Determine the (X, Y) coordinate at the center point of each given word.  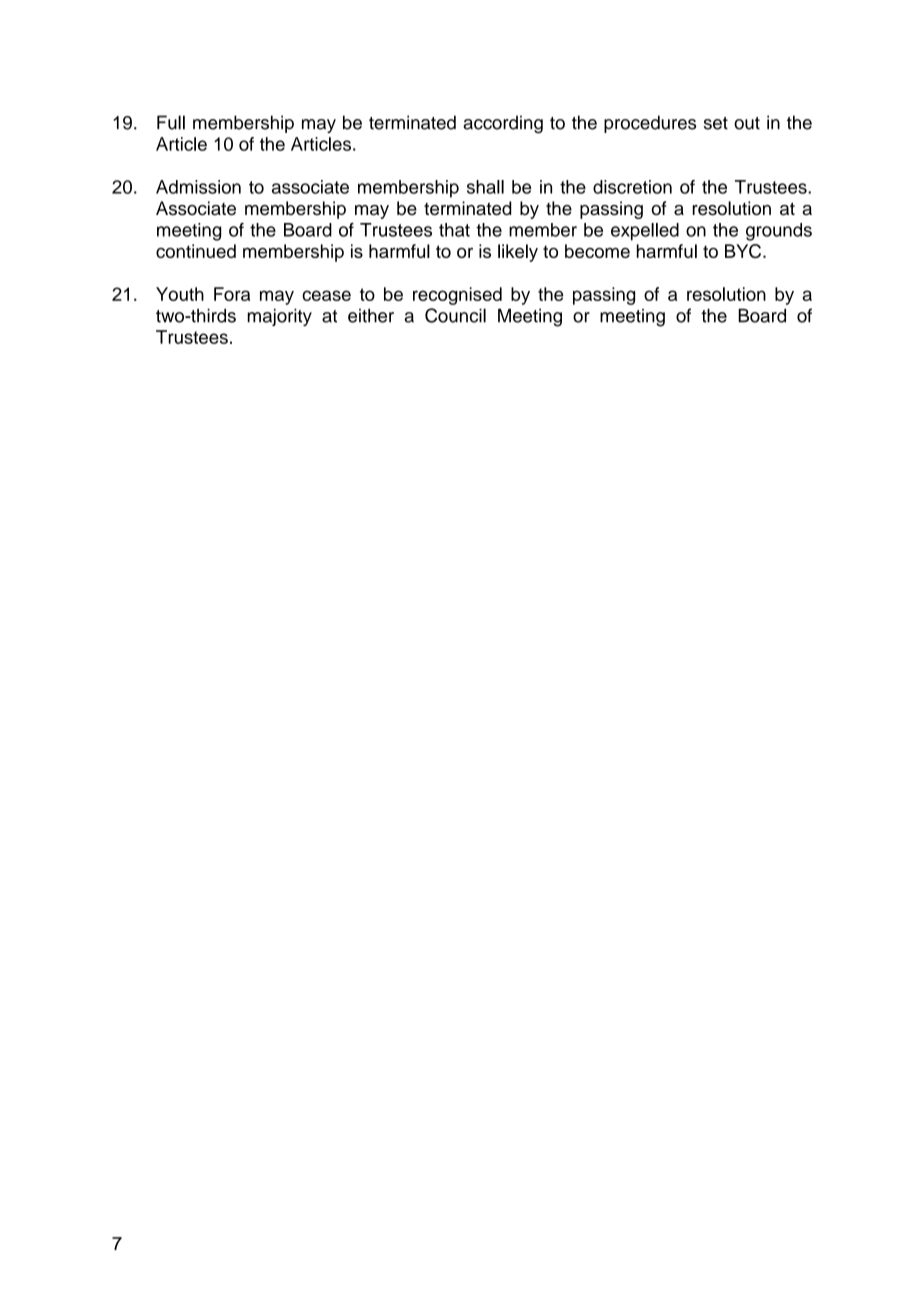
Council (455, 315)
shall (485, 187)
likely (518, 253)
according (503, 124)
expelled (645, 232)
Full (171, 122)
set (716, 123)
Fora (232, 294)
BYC (744, 251)
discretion (632, 187)
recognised (457, 296)
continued (196, 251)
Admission (198, 187)
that (454, 230)
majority (279, 317)
